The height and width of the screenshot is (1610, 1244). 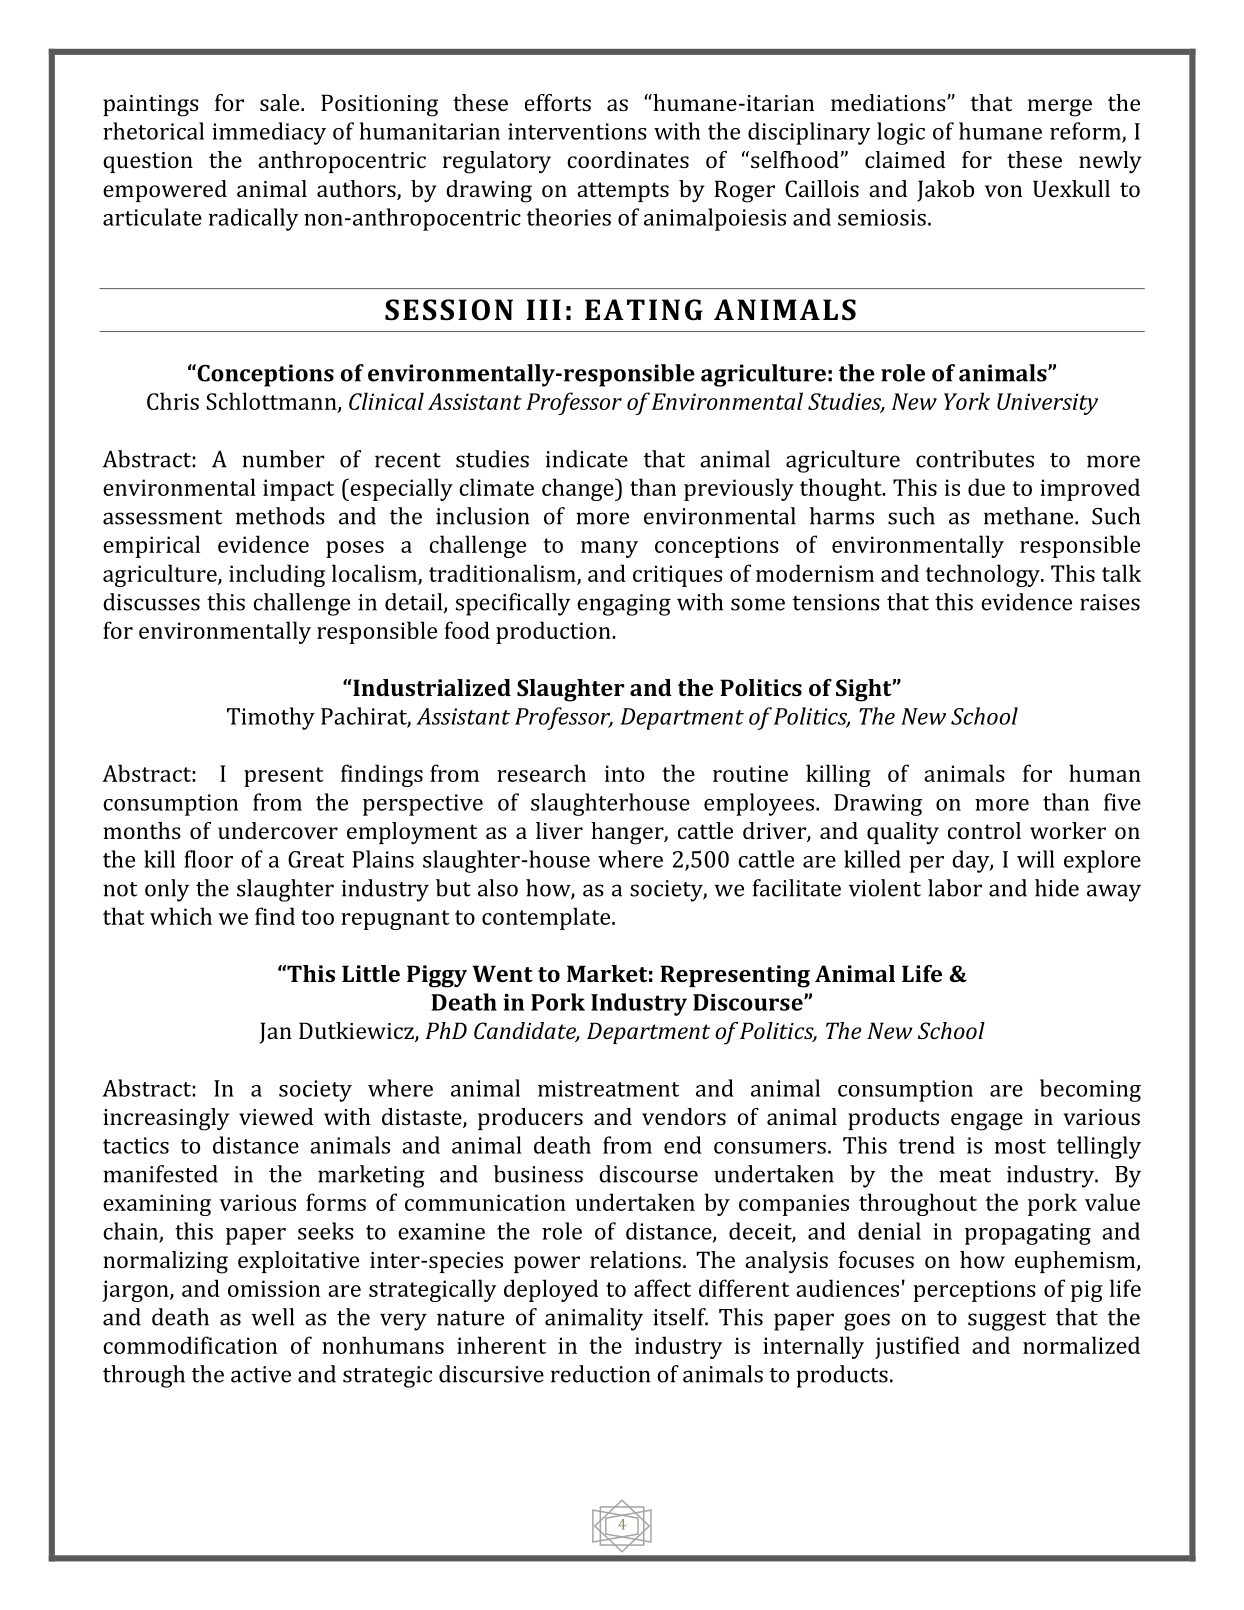 What do you see at coordinates (181, 916) in the screenshot?
I see `which` at bounding box center [181, 916].
